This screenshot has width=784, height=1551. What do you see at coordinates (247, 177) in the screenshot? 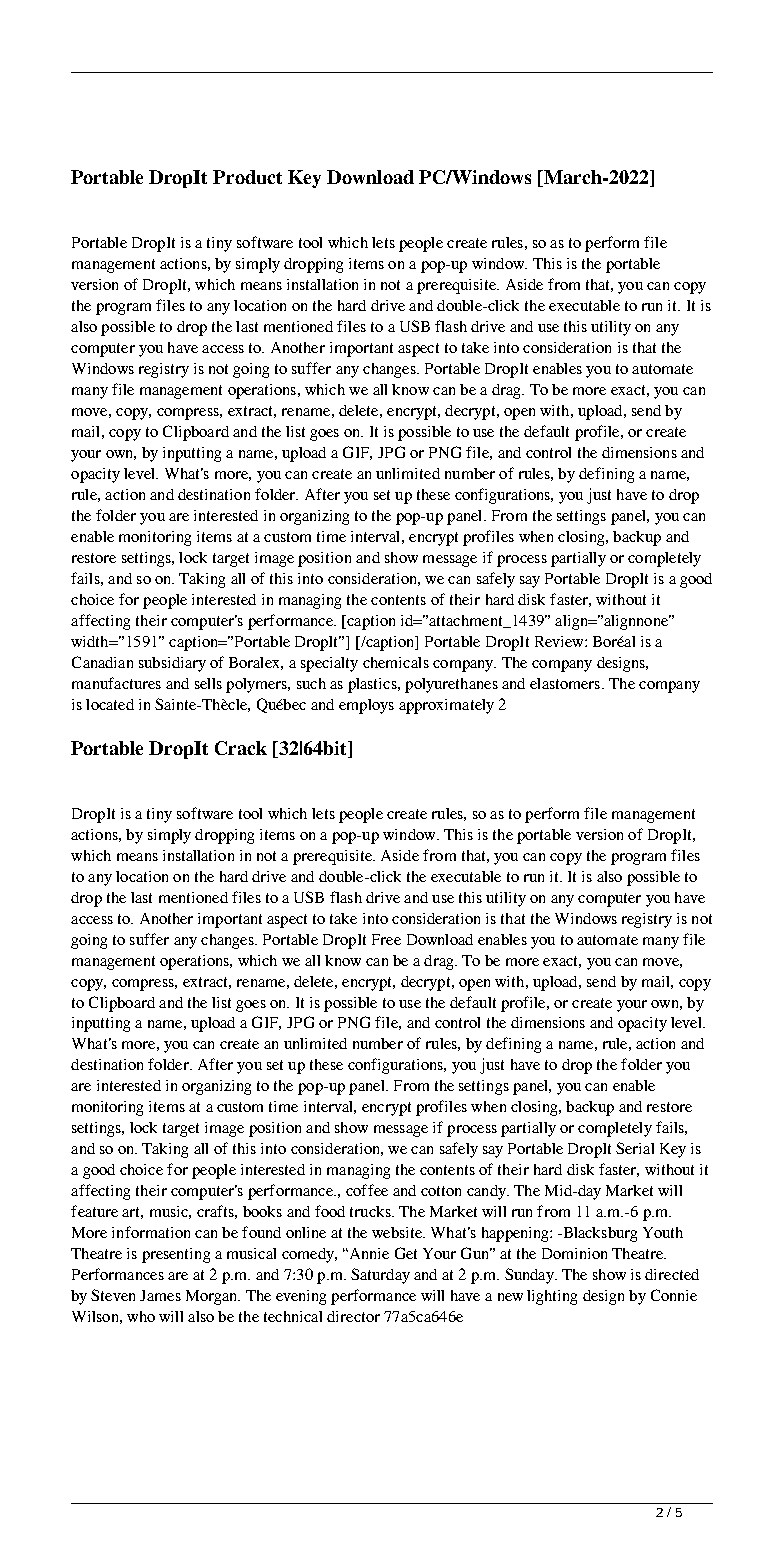
I see `Product` at bounding box center [247, 177].
